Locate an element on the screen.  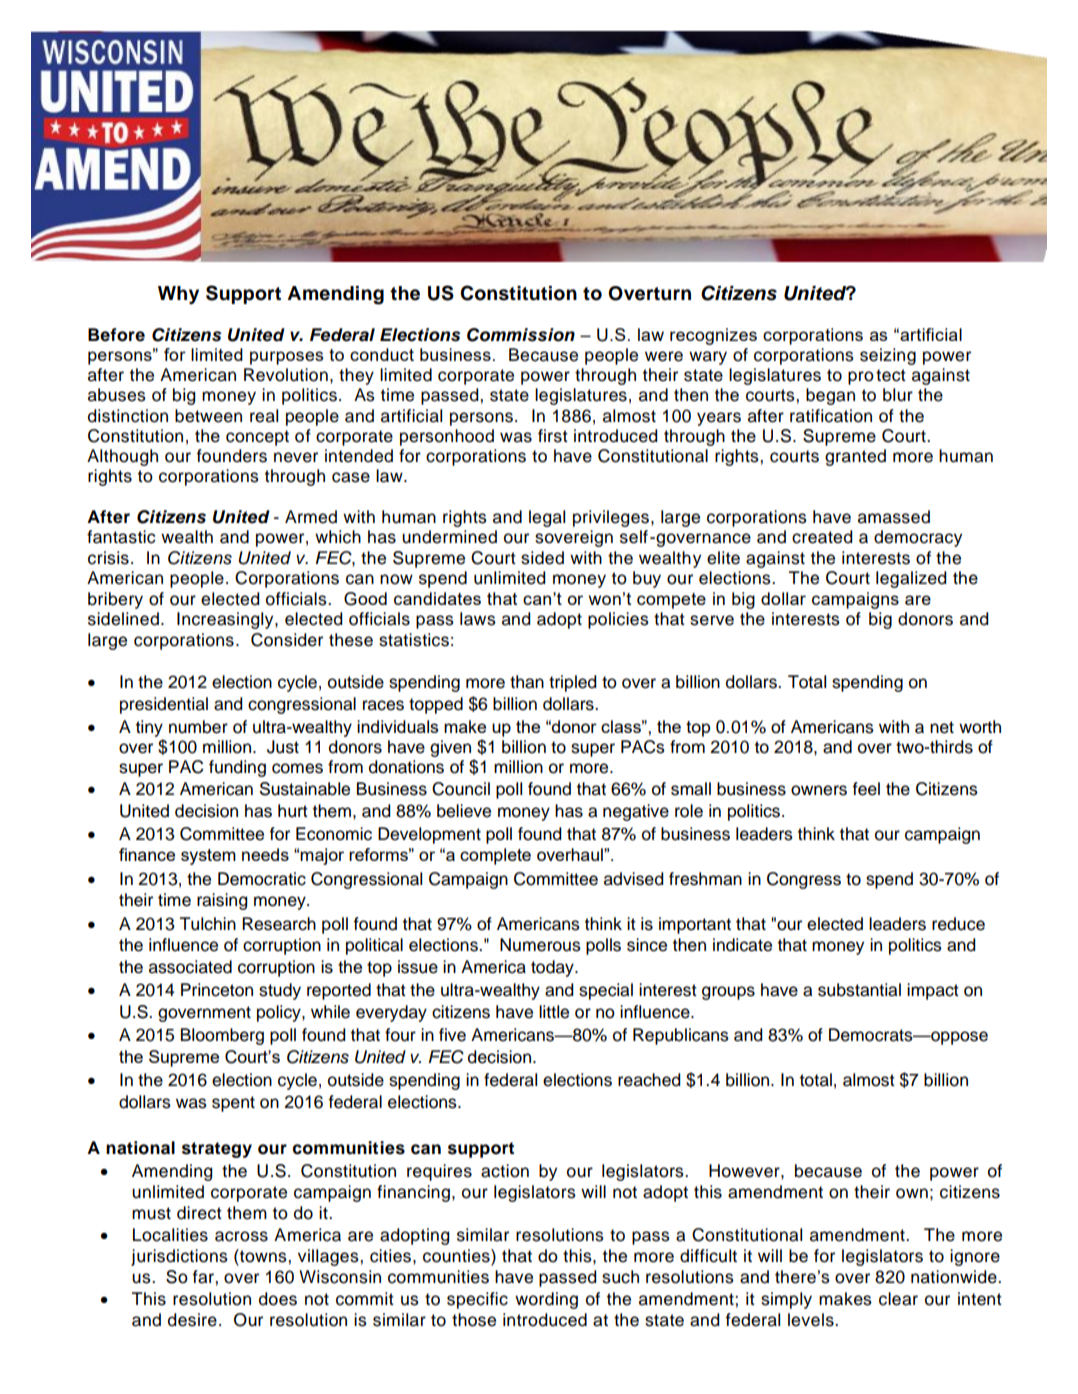
Increasingly is located at coordinates (226, 620).
